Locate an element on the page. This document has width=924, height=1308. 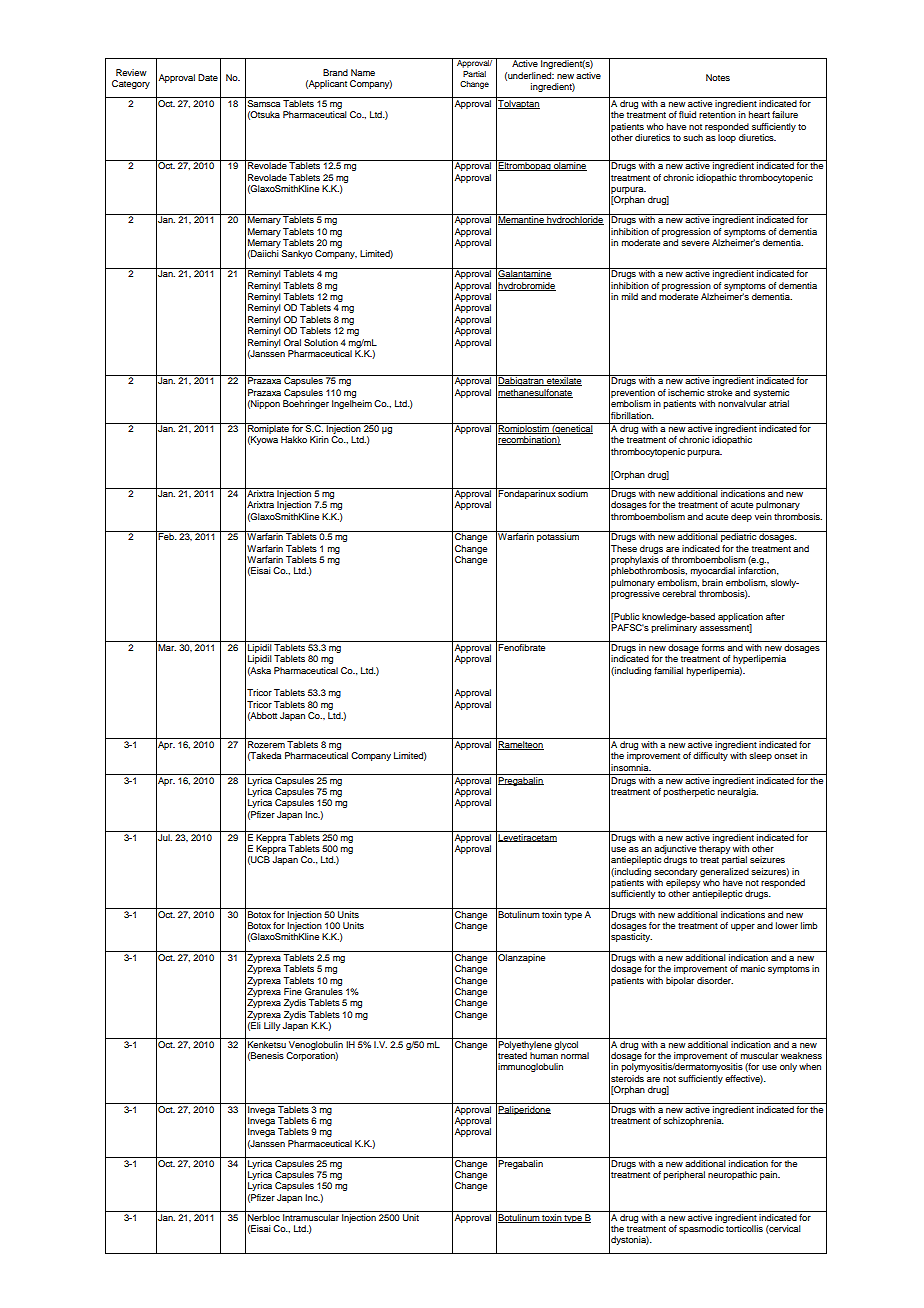
human is located at coordinates (544, 1055).
